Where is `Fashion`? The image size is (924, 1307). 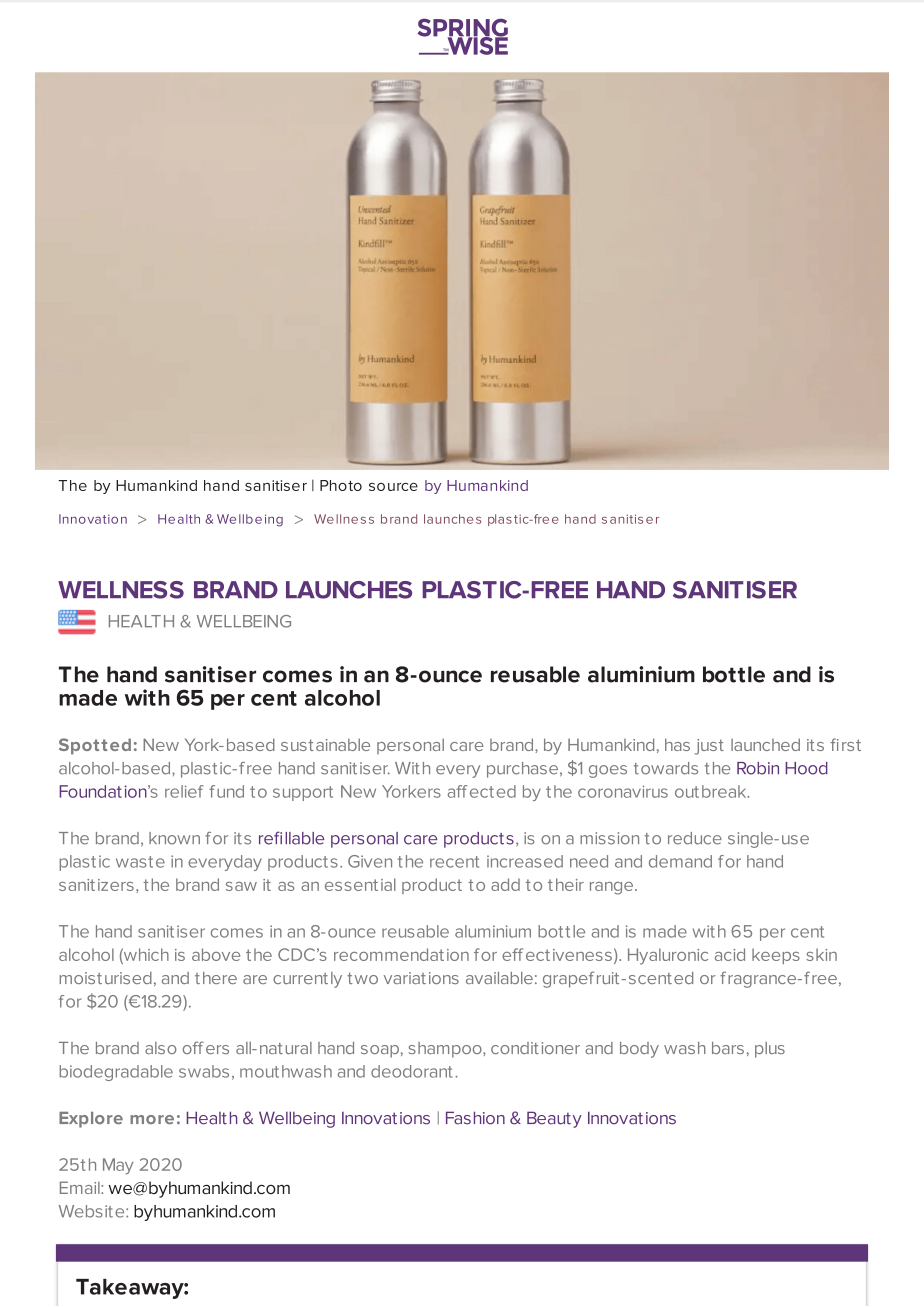
Fashion is located at coordinates (475, 1118).
